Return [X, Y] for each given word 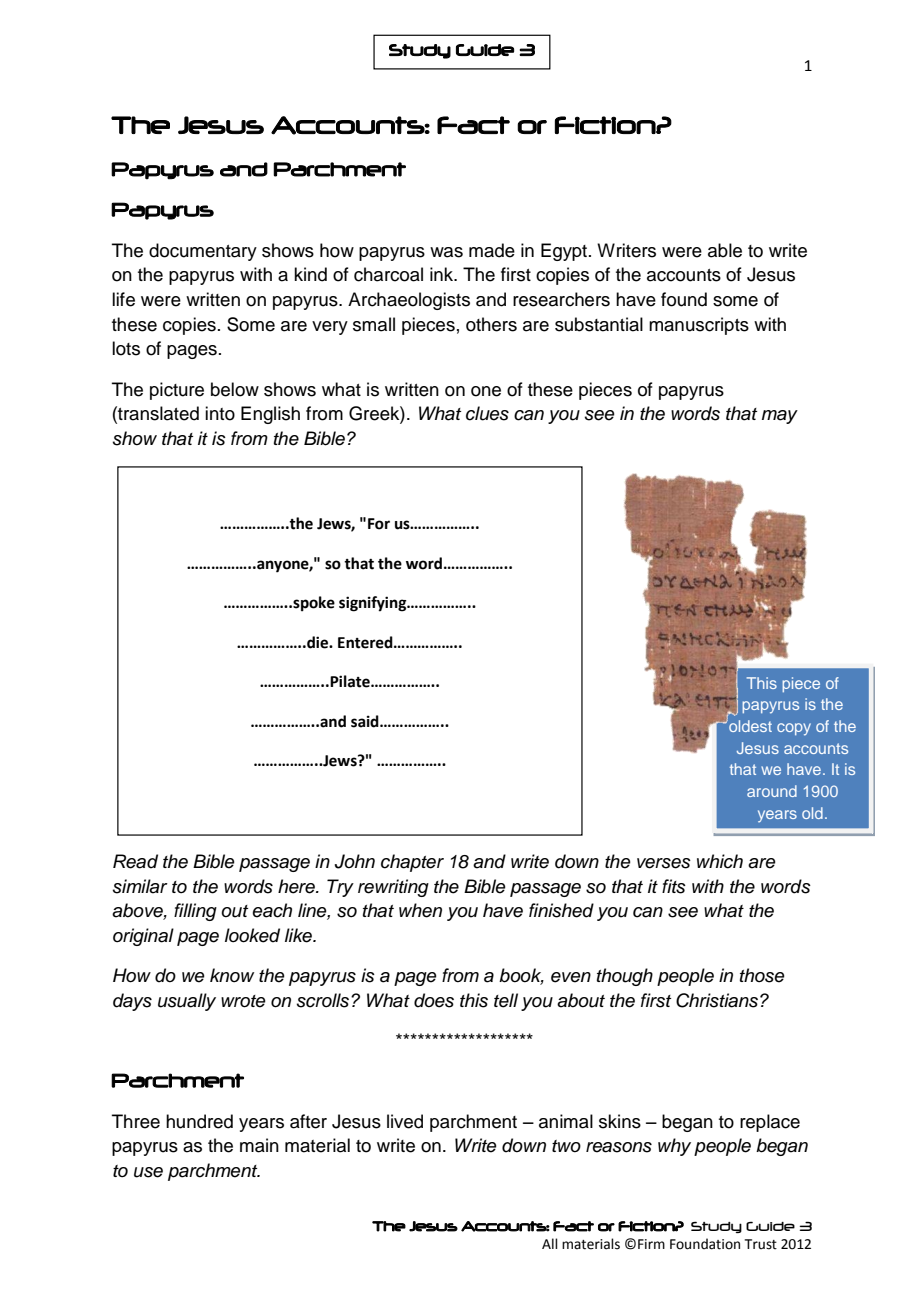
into [220, 413]
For [379, 524]
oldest [749, 725]
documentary [203, 252]
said [366, 721]
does [434, 1000]
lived [405, 1121]
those [762, 975]
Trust [761, 1244]
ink [443, 274]
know [232, 975]
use [148, 1172]
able [725, 250]
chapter [412, 863]
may [780, 417]
